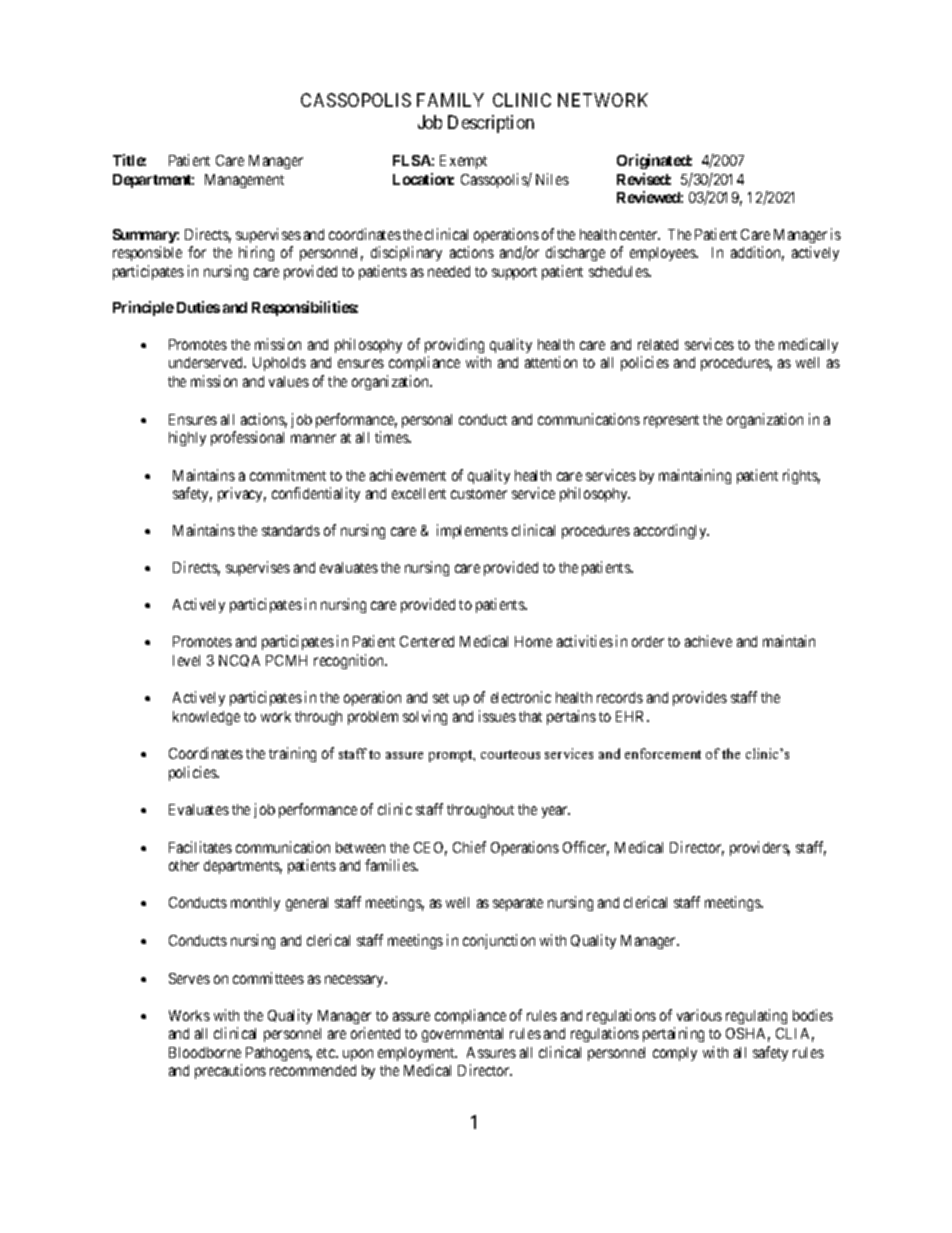 This screenshot has width=952, height=1233. What do you see at coordinates (757, 253) in the screenshot?
I see `addition` at bounding box center [757, 253].
